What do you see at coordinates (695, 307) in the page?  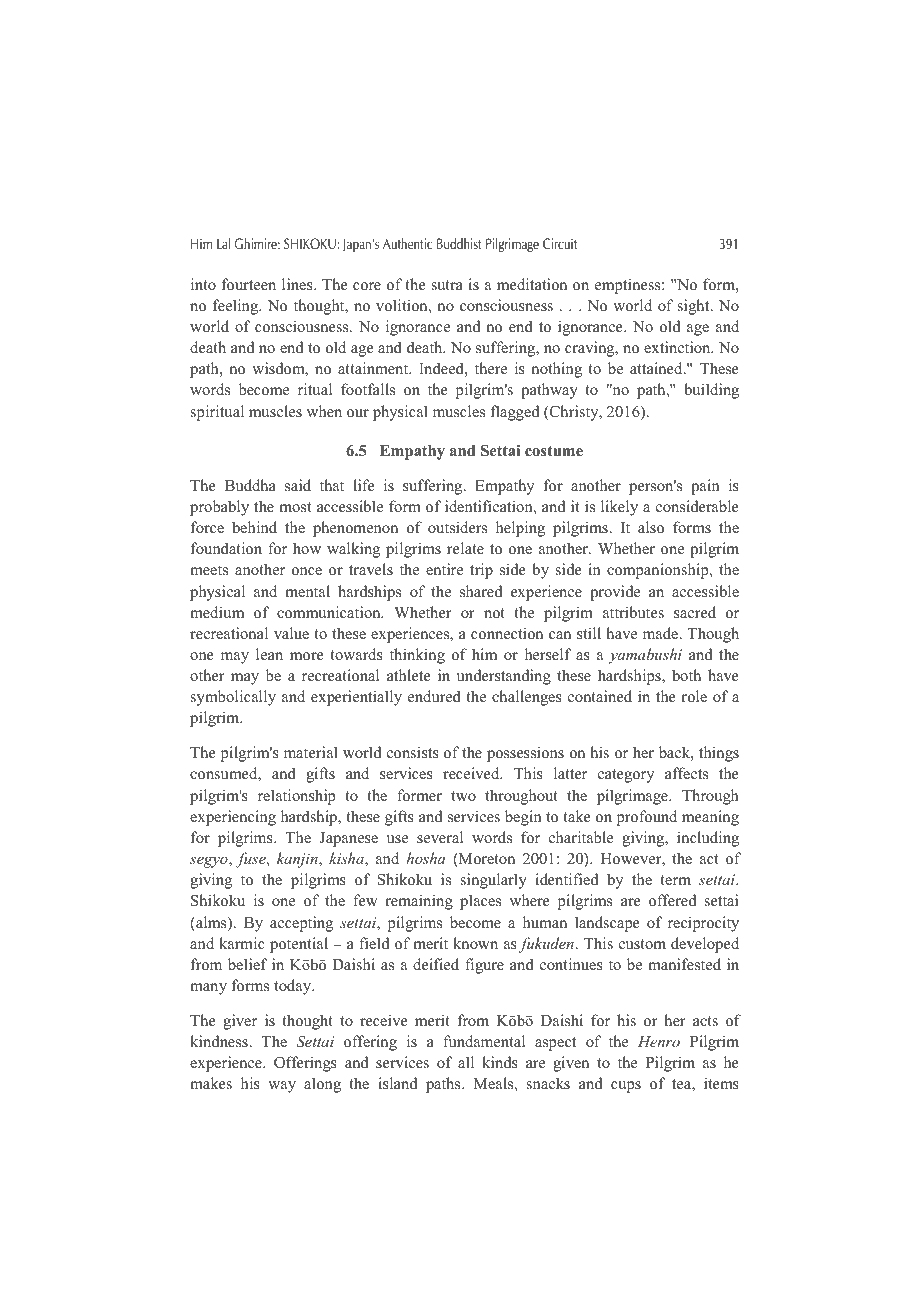 I see `sight` at bounding box center [695, 307].
